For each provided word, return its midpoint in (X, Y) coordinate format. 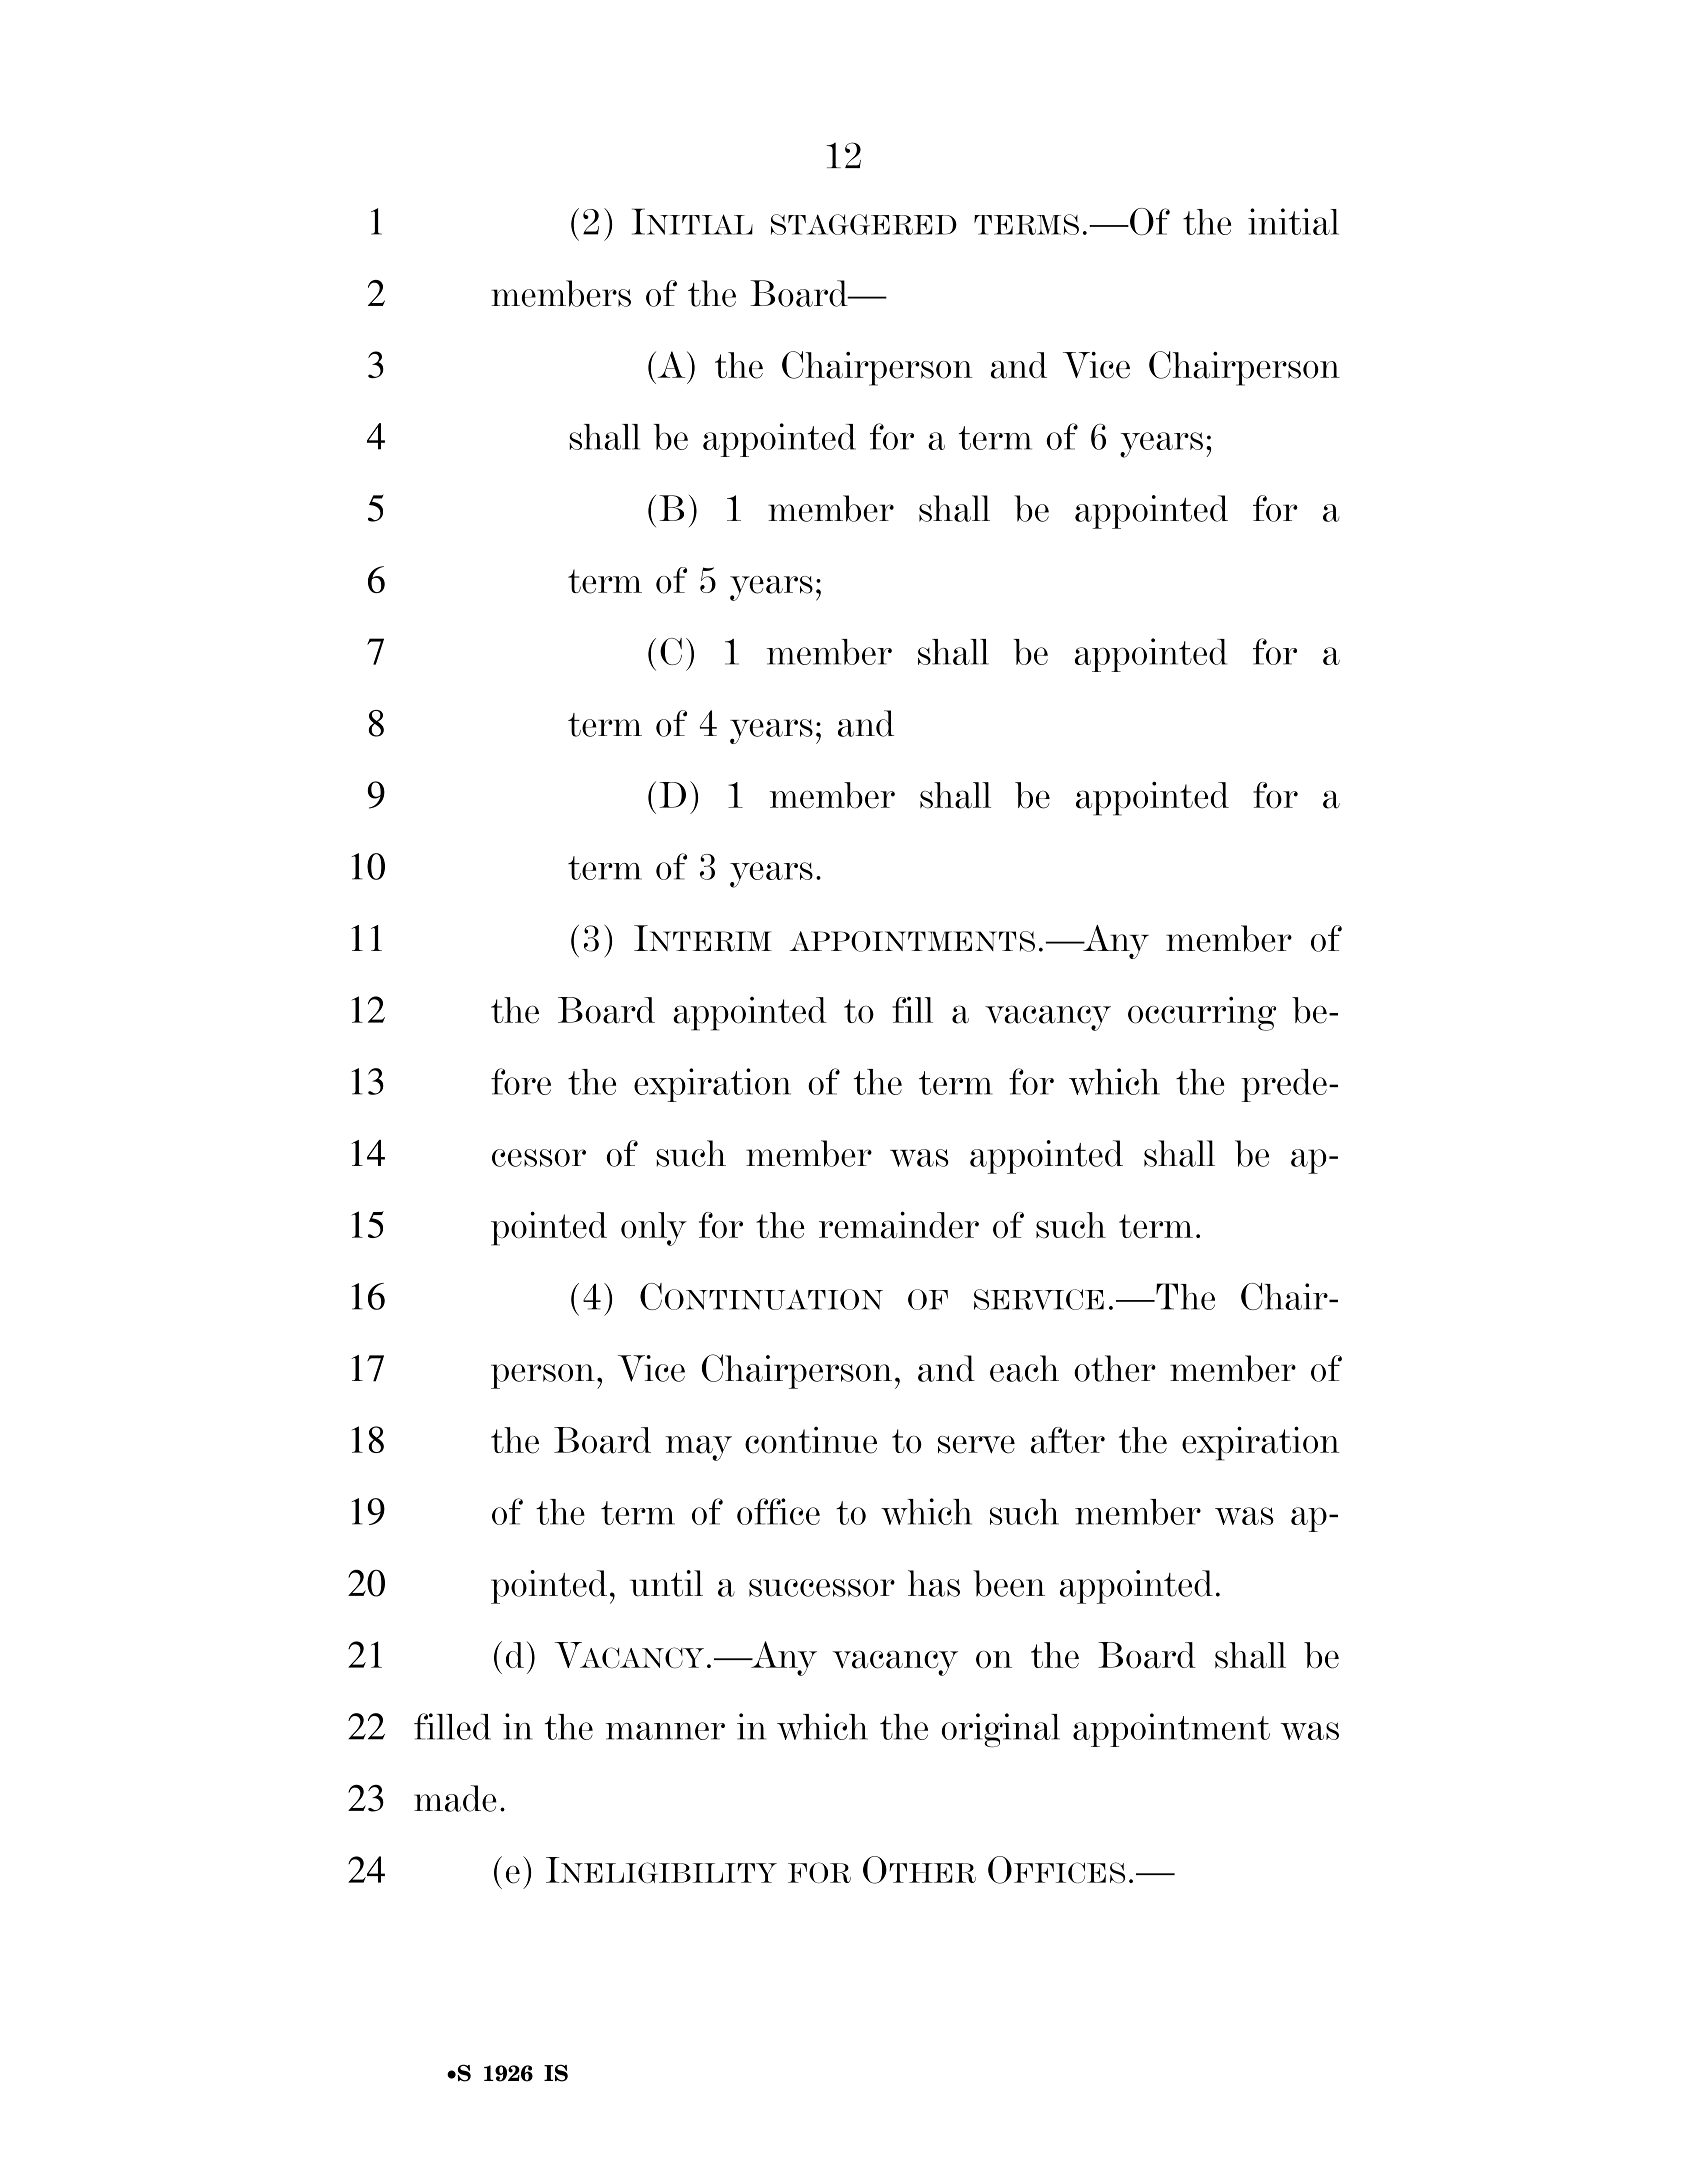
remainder (899, 1225)
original (1000, 1730)
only (654, 1229)
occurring (1202, 1013)
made (455, 1798)
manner (665, 1731)
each (1024, 1368)
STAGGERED (864, 224)
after (1068, 1440)
